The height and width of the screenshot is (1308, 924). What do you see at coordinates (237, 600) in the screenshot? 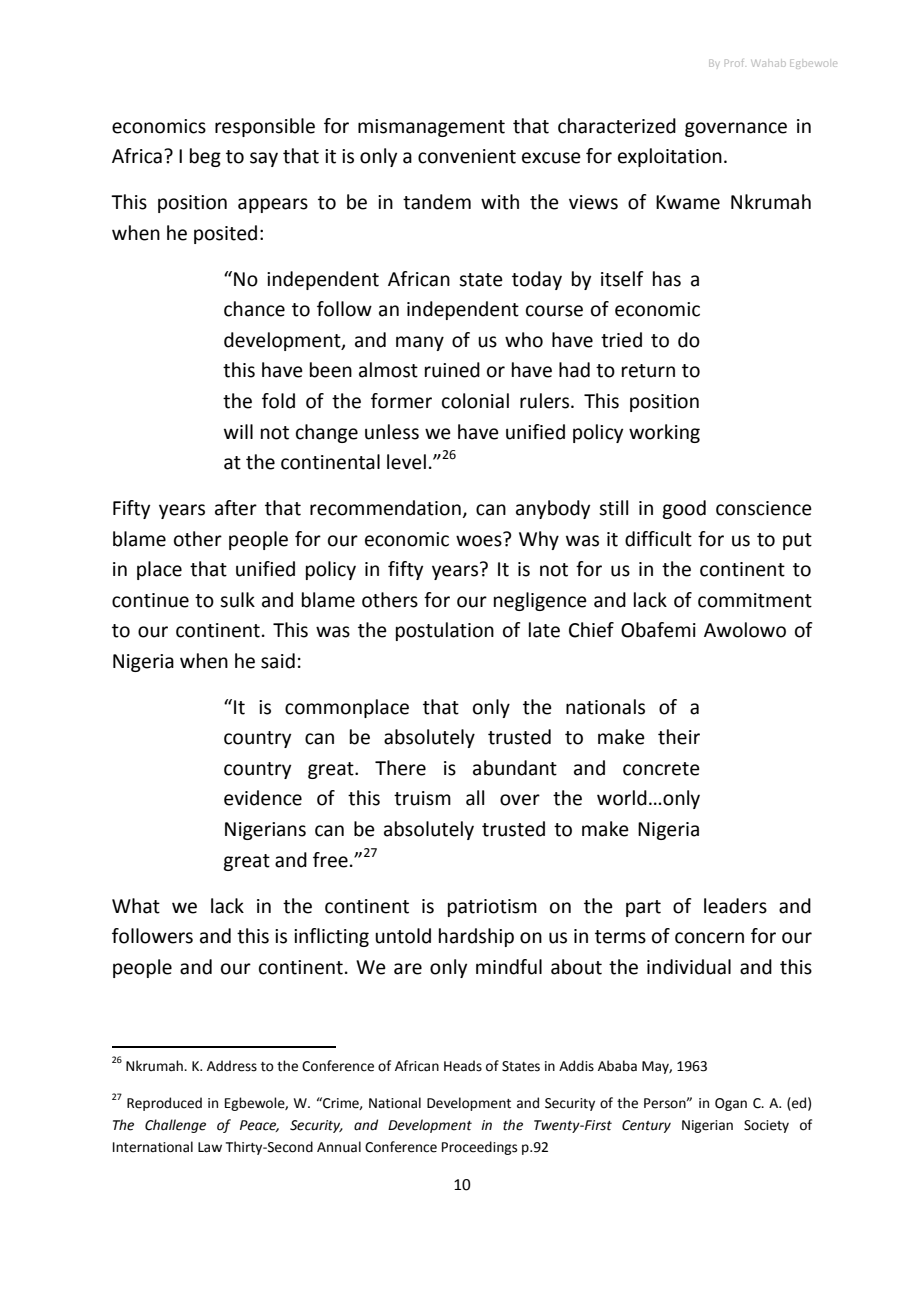
I see `sulk` at bounding box center [237, 600].
